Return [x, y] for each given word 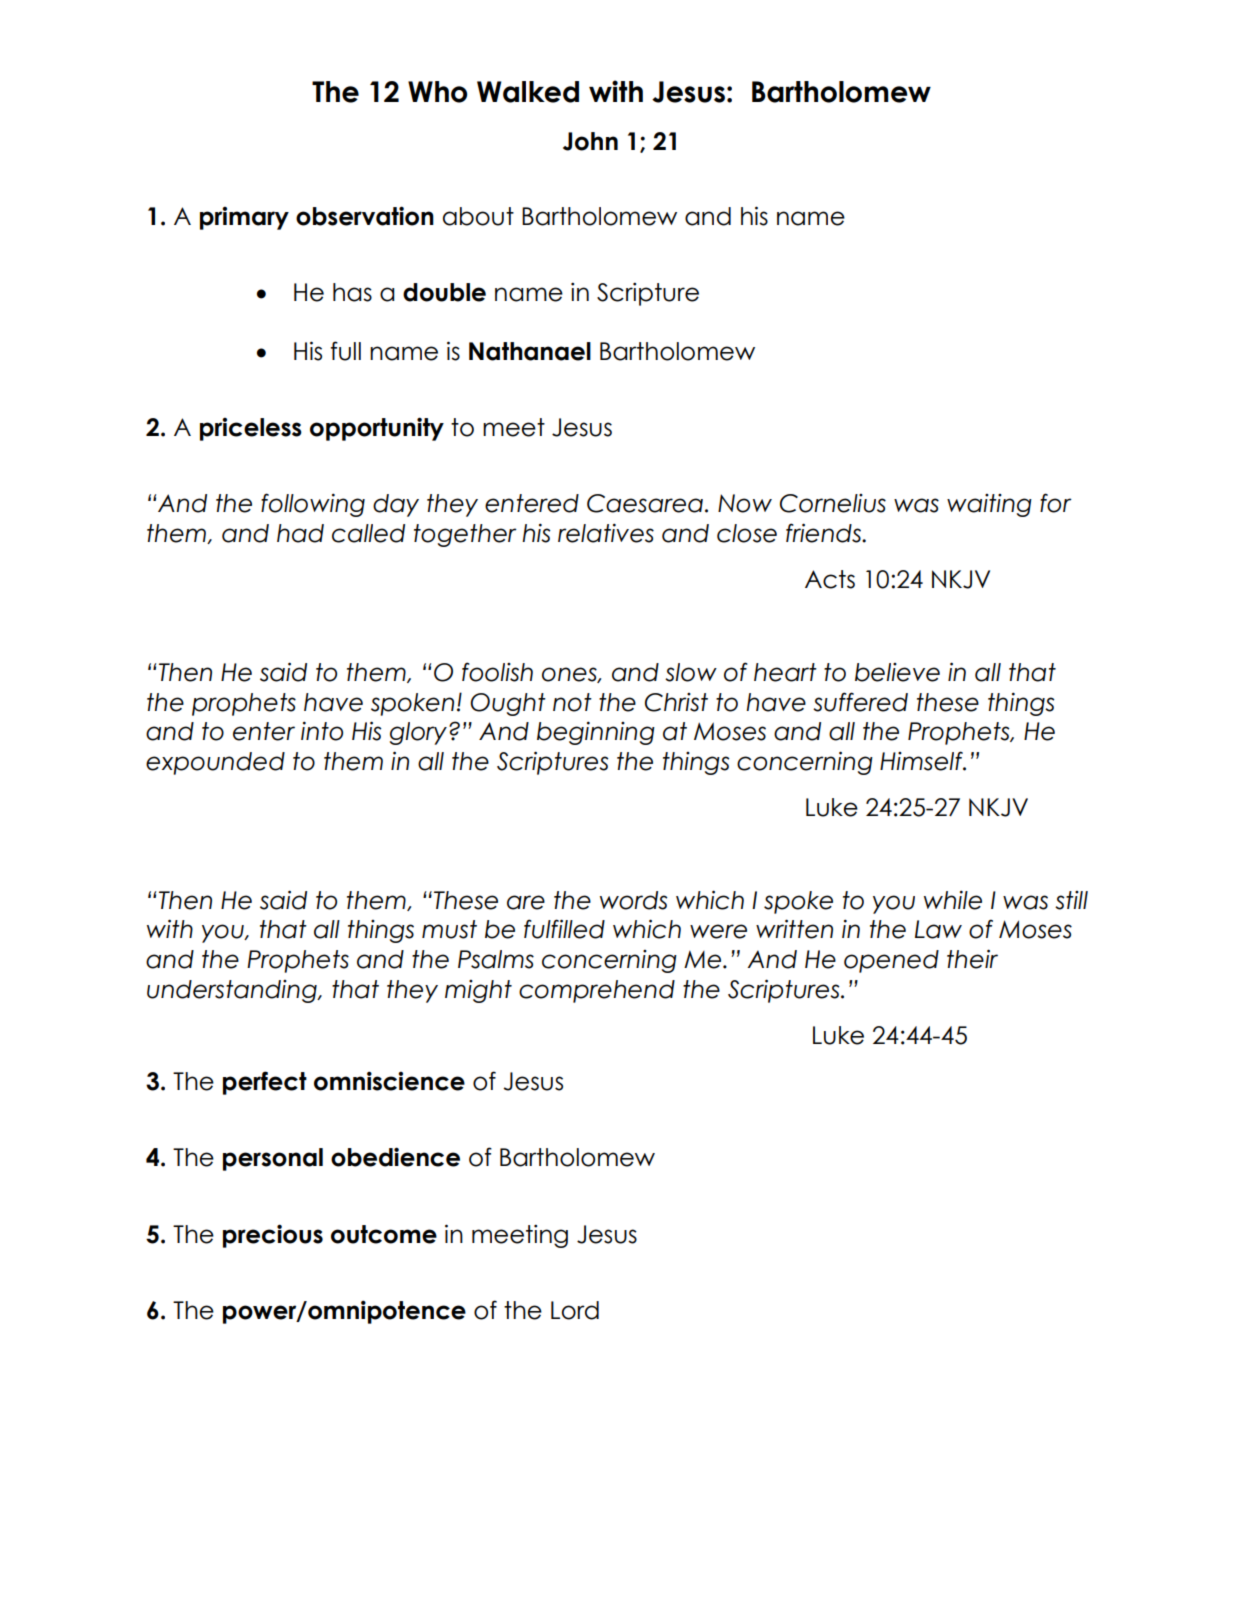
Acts [830, 579]
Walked [528, 92]
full [346, 351]
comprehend [597, 991]
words [634, 900]
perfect [265, 1083]
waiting [989, 505]
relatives [606, 533]
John [590, 141]
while [953, 900]
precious [273, 1236]
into [322, 731]
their [972, 959]
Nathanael [530, 351]
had [300, 533]
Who [437, 92]
